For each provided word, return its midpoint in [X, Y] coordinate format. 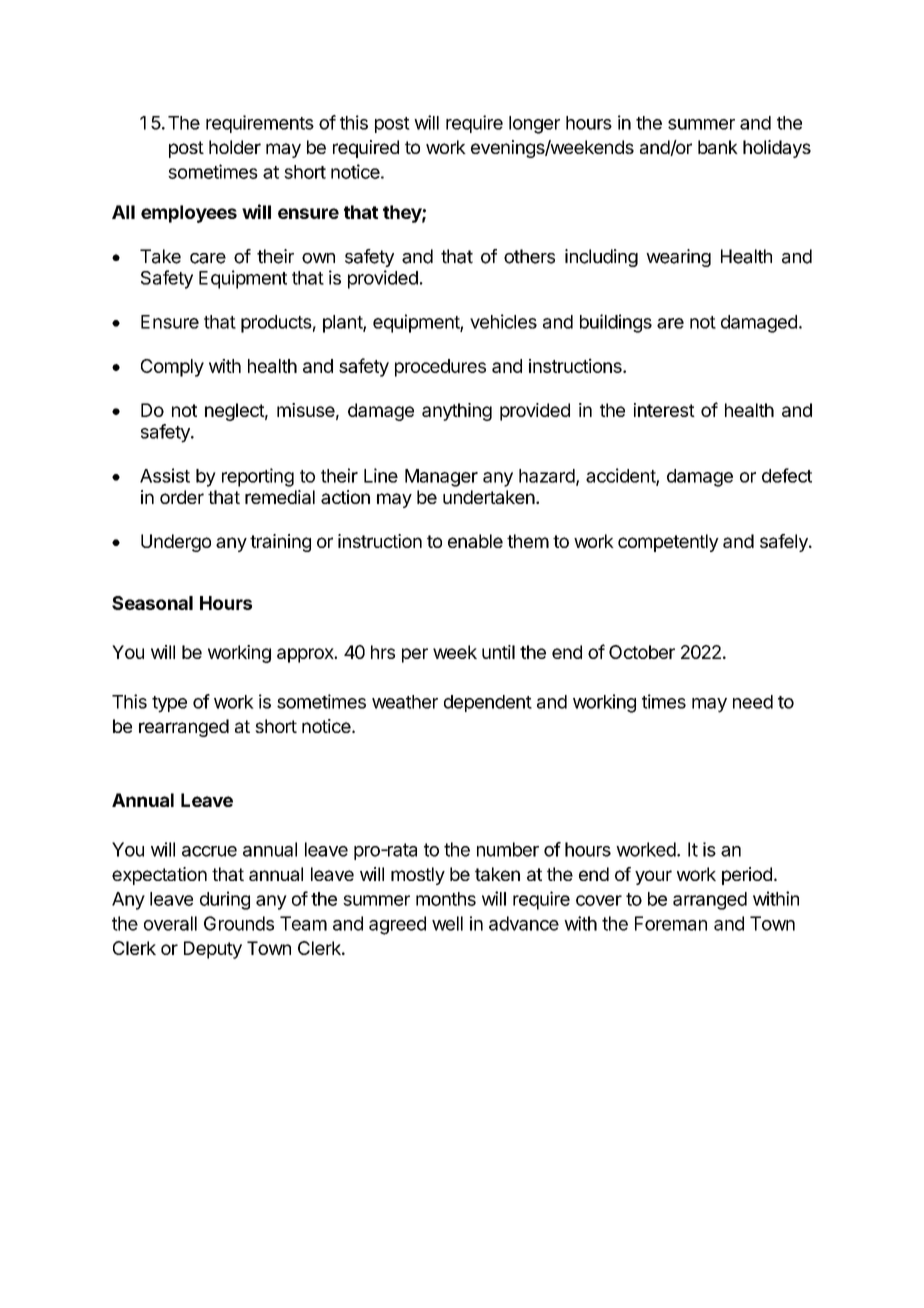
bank [718, 147]
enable [475, 541]
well [447, 923]
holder [235, 147]
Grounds [239, 923]
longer [534, 125]
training [280, 543]
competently [668, 543]
